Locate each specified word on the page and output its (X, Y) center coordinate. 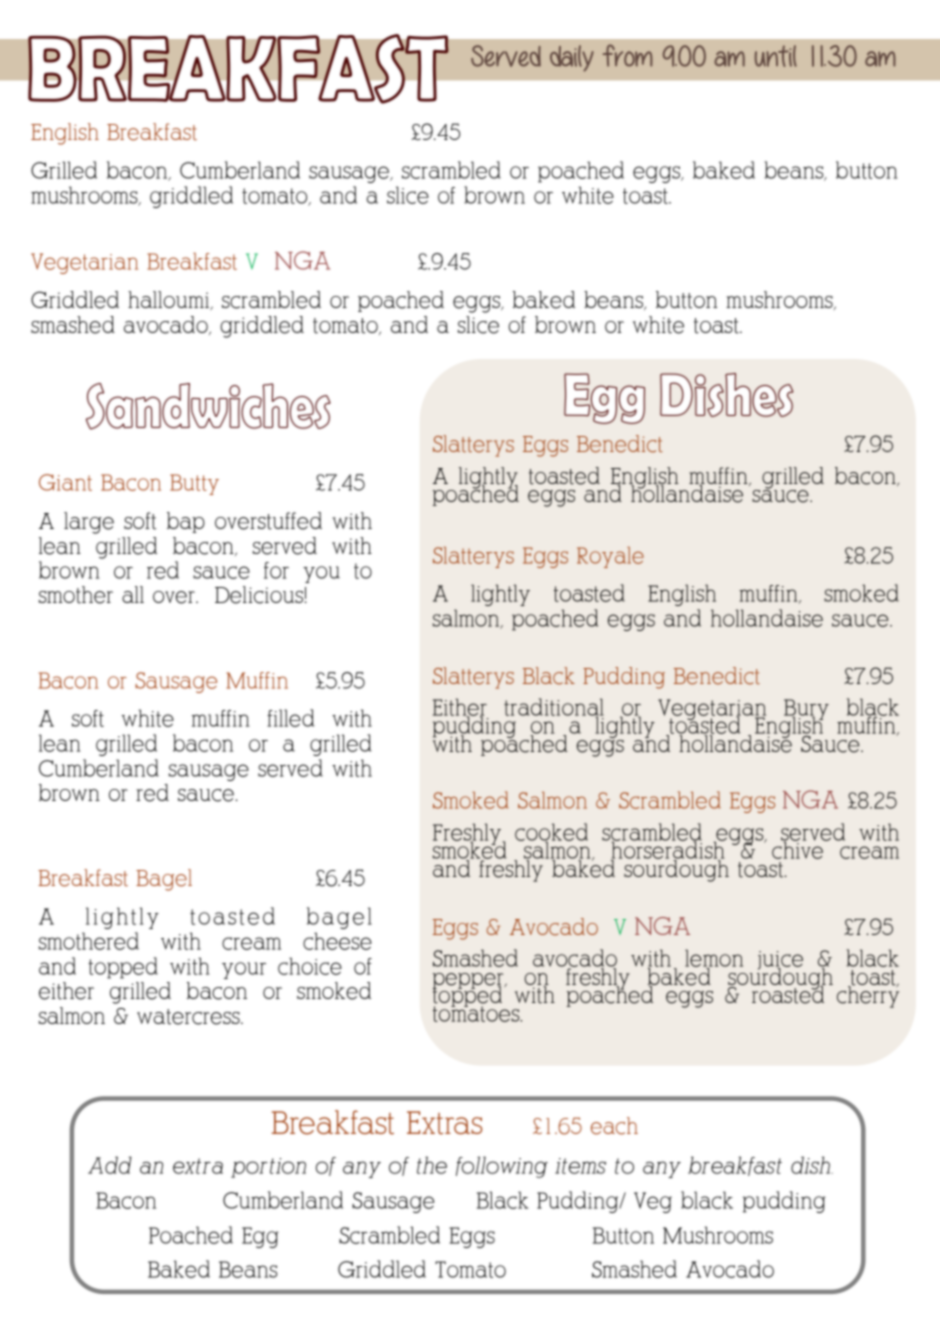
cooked (551, 833)
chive (798, 849)
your (244, 970)
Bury (805, 710)
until (776, 56)
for (276, 570)
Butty (194, 484)
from (627, 55)
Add (110, 1165)
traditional (554, 708)
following (502, 1167)
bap (186, 522)
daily (572, 58)
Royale (610, 557)
